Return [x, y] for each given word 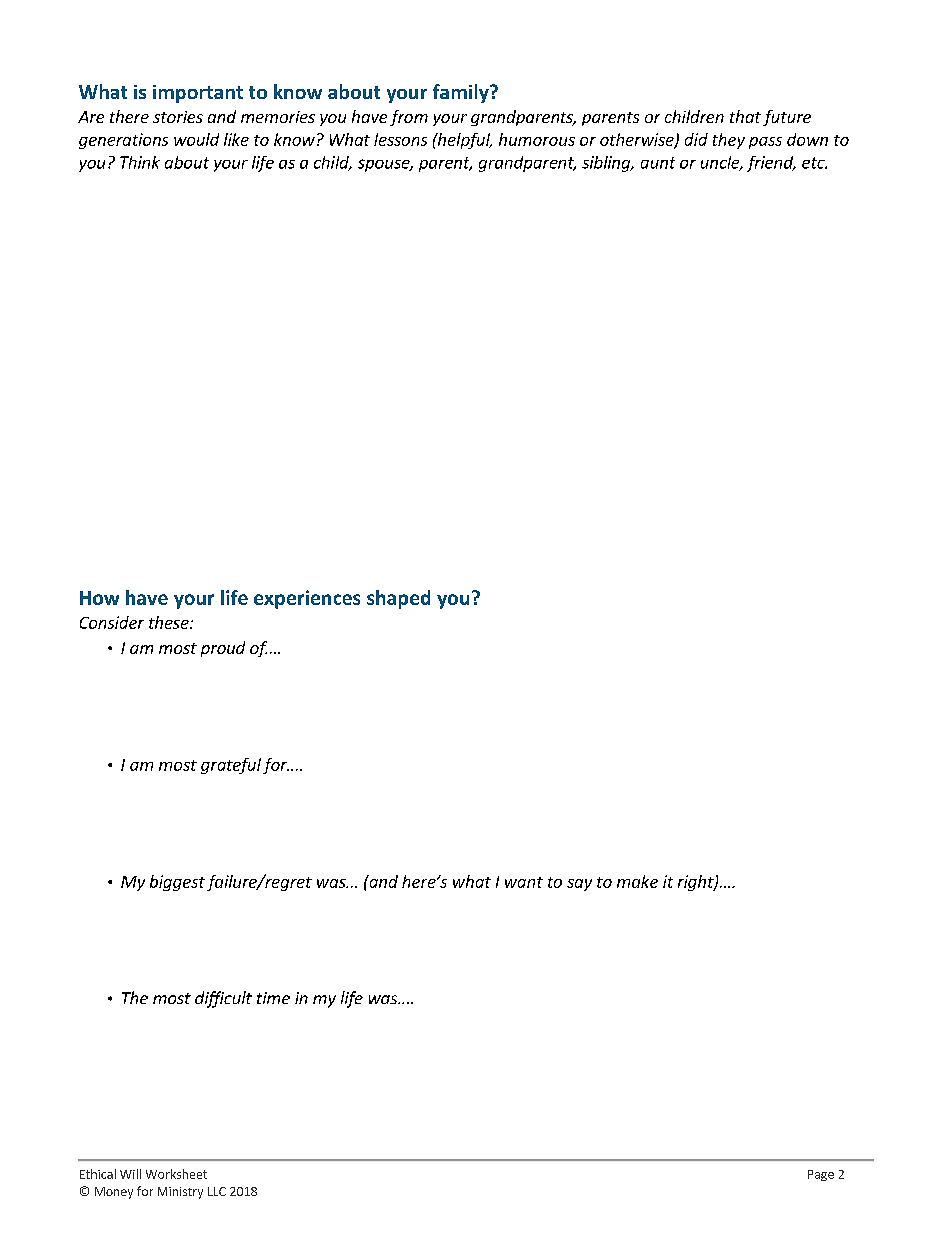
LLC [217, 1191]
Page [821, 1175]
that [745, 116]
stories [178, 117]
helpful [463, 141]
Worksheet [176, 1174]
